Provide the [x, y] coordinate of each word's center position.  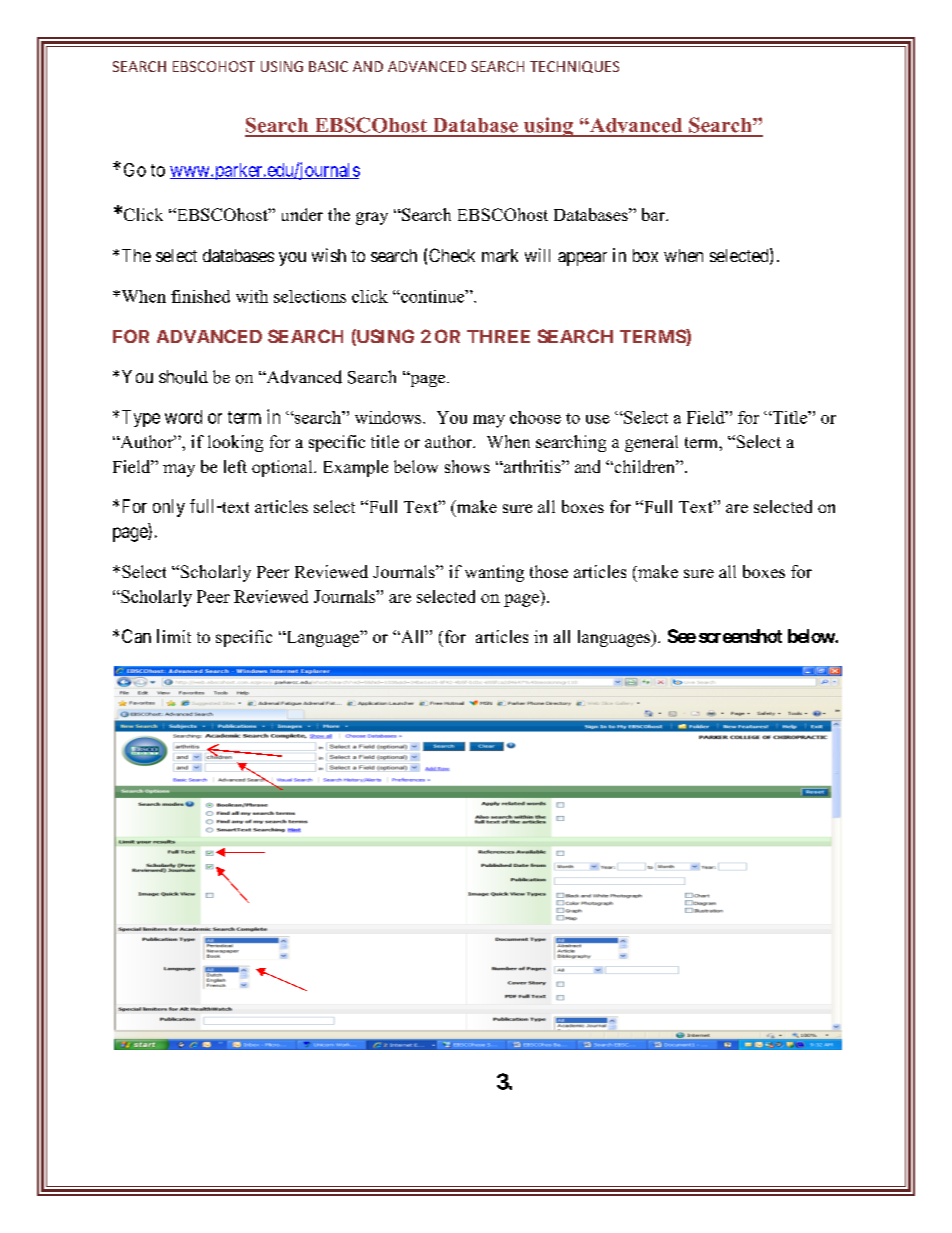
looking [235, 443]
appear [582, 259]
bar [655, 214]
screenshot [740, 636]
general [651, 443]
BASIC [328, 66]
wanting [494, 573]
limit [174, 636]
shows [467, 466]
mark [500, 255]
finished [200, 296]
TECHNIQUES [574, 67]
